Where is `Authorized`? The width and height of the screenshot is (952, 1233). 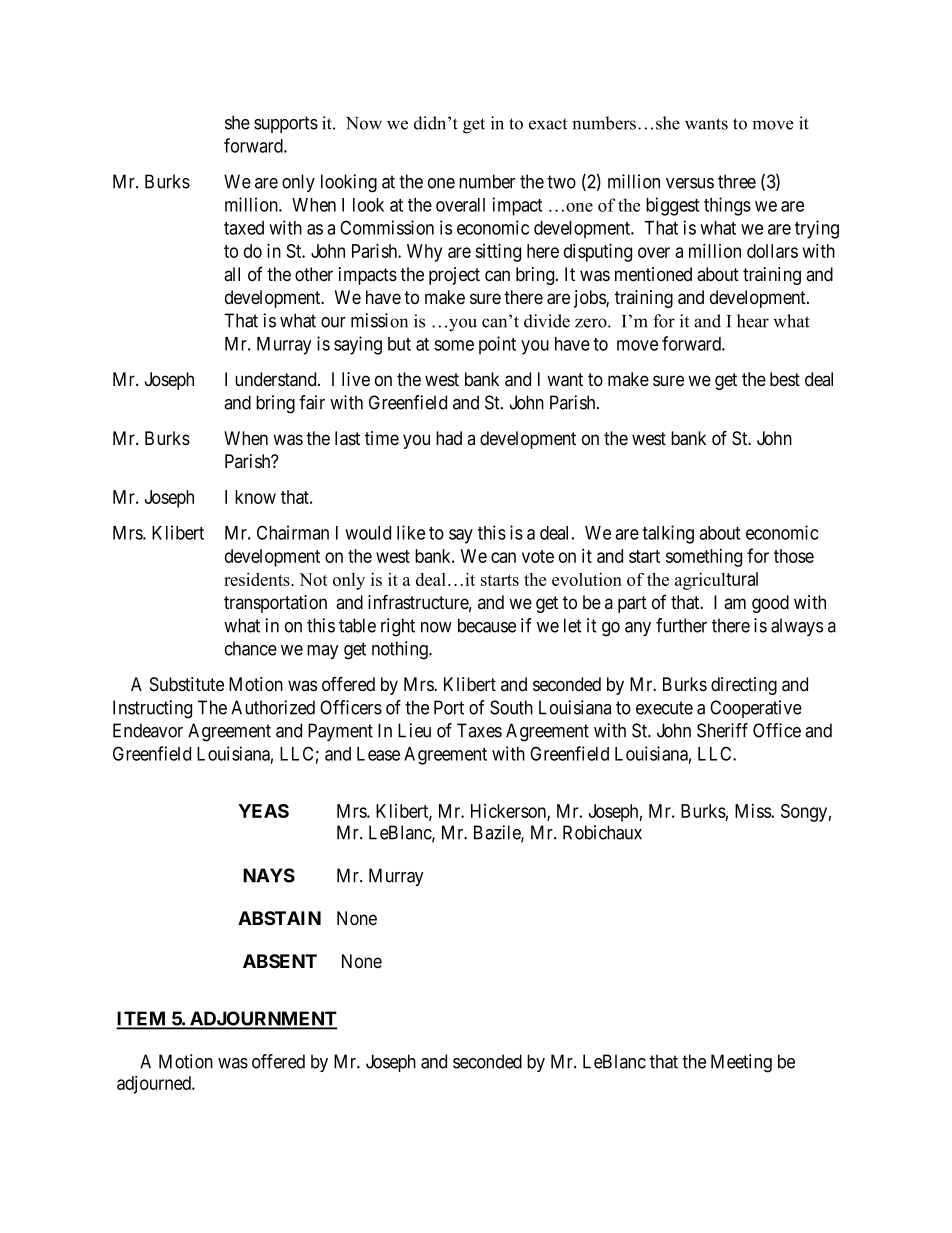
Authorized is located at coordinates (273, 707).
